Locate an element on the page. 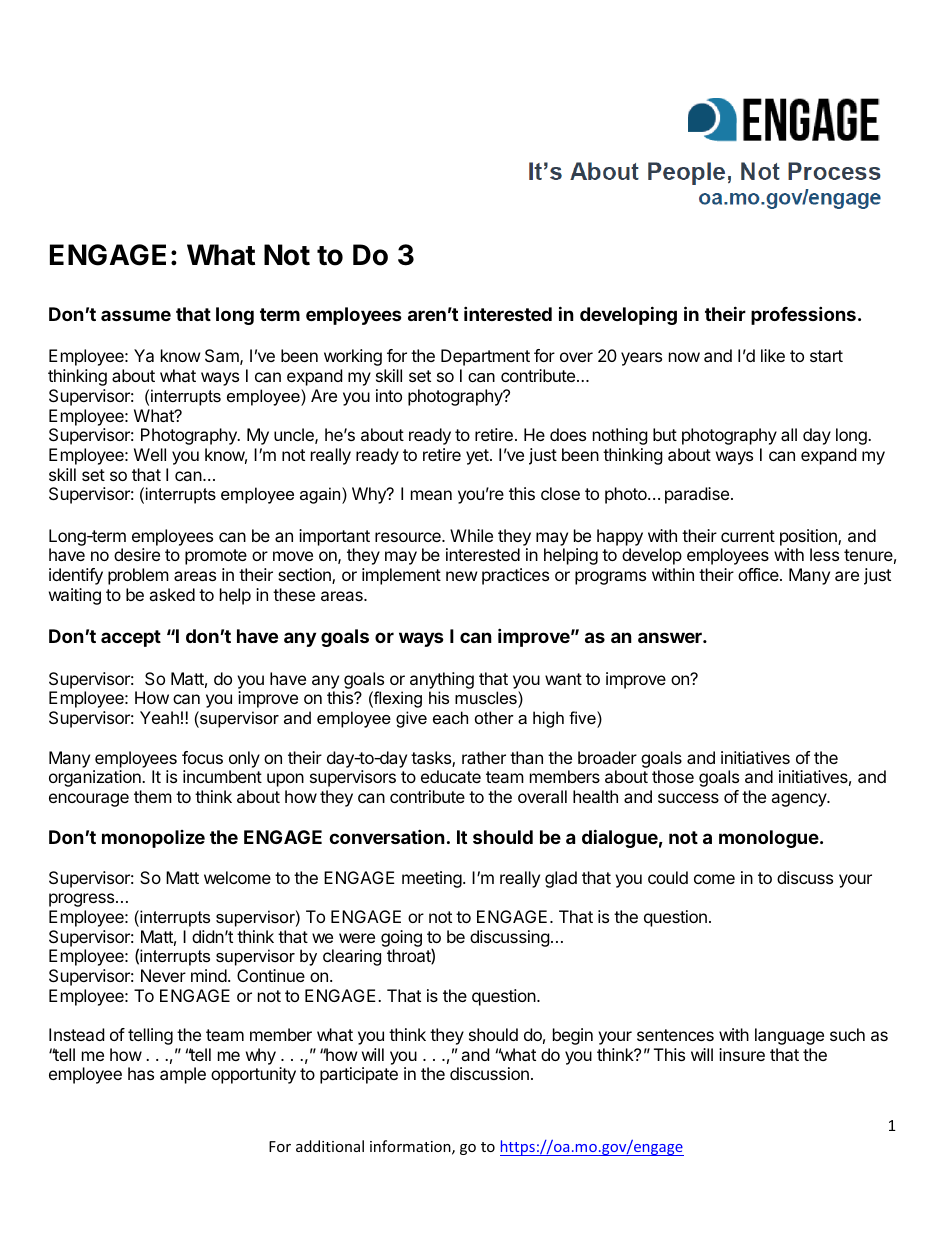 This document has width=952, height=1233. ample is located at coordinates (183, 1075).
